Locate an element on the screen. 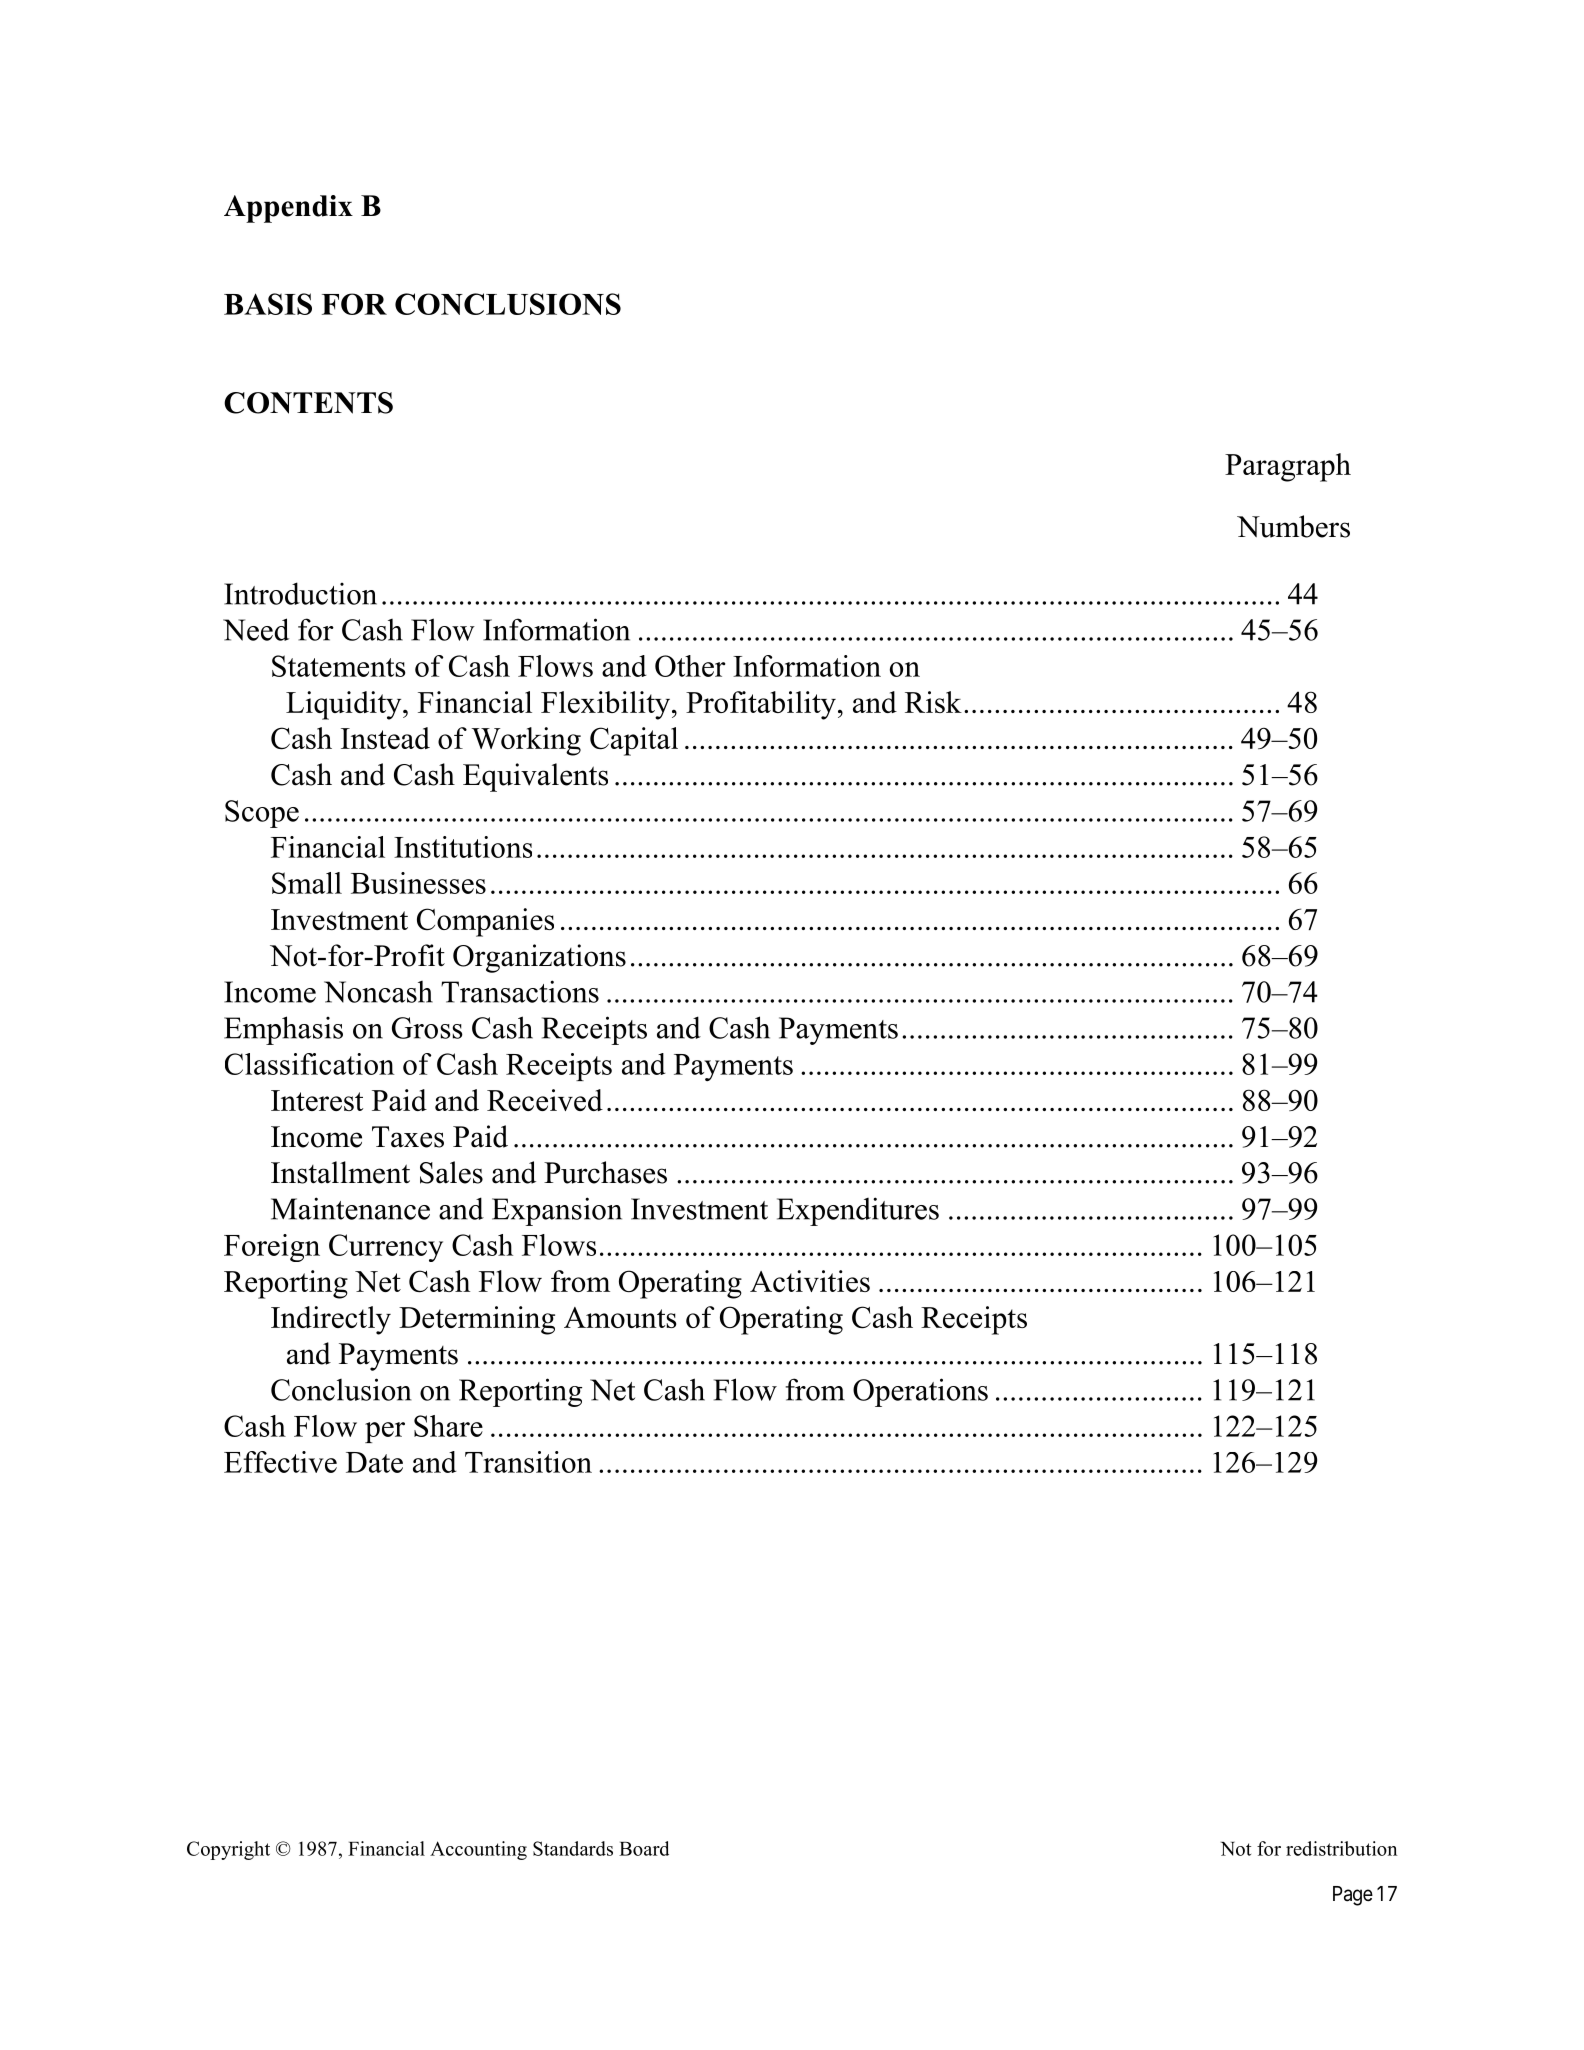 The height and width of the screenshot is (2050, 1584). Date is located at coordinates (374, 1462).
